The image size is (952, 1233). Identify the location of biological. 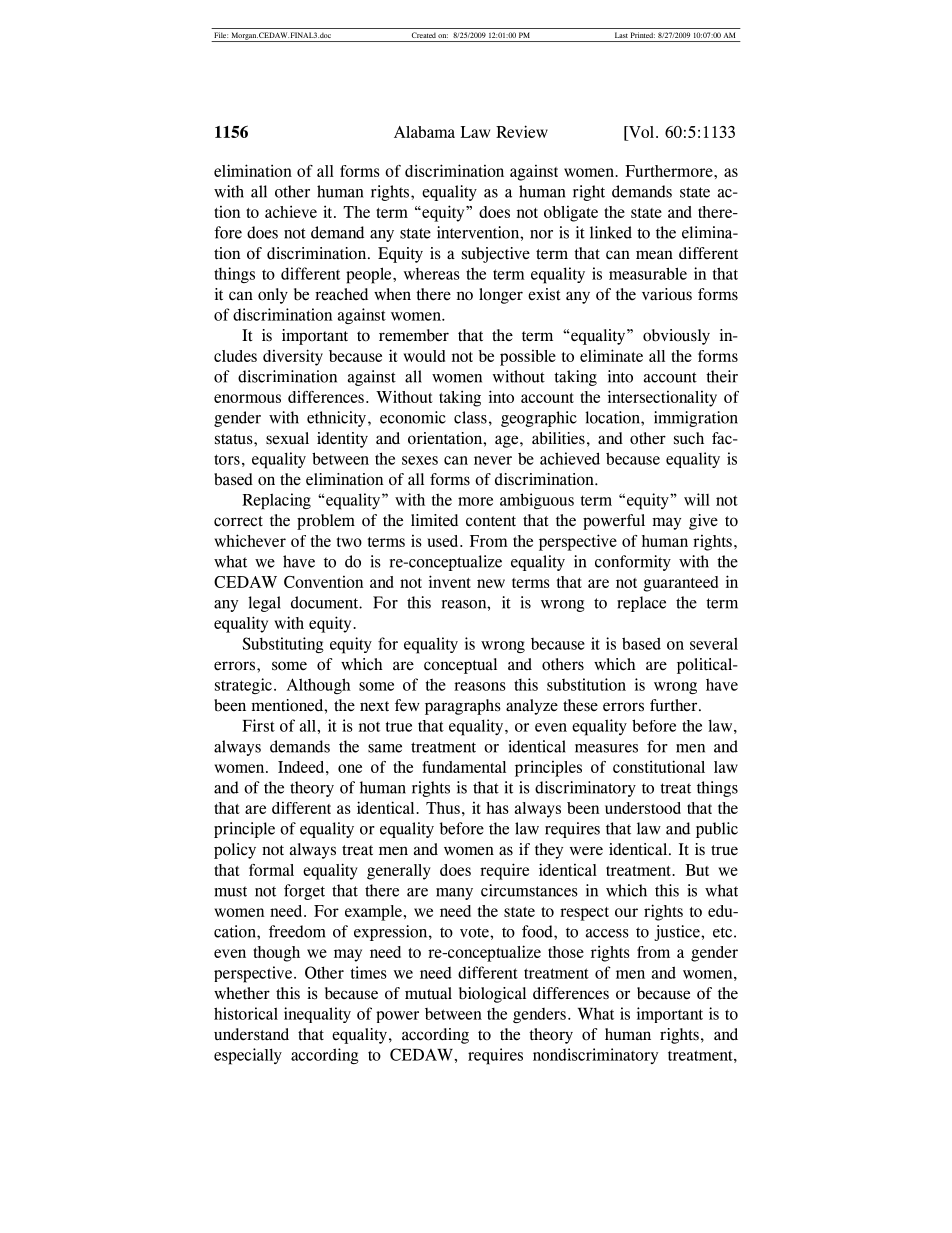
(492, 995).
